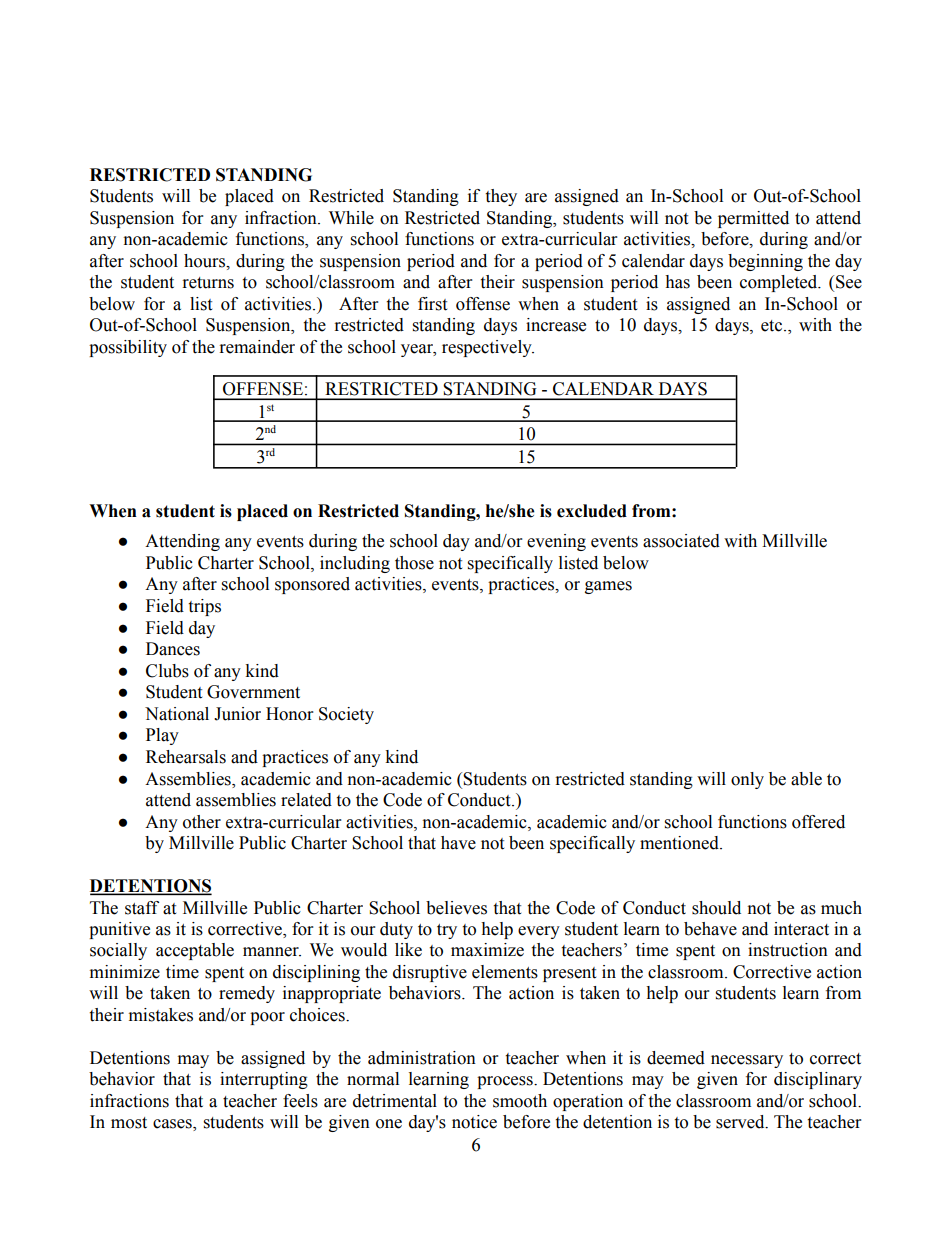 The width and height of the screenshot is (952, 1233). What do you see at coordinates (501, 197) in the screenshot?
I see `they` at bounding box center [501, 197].
